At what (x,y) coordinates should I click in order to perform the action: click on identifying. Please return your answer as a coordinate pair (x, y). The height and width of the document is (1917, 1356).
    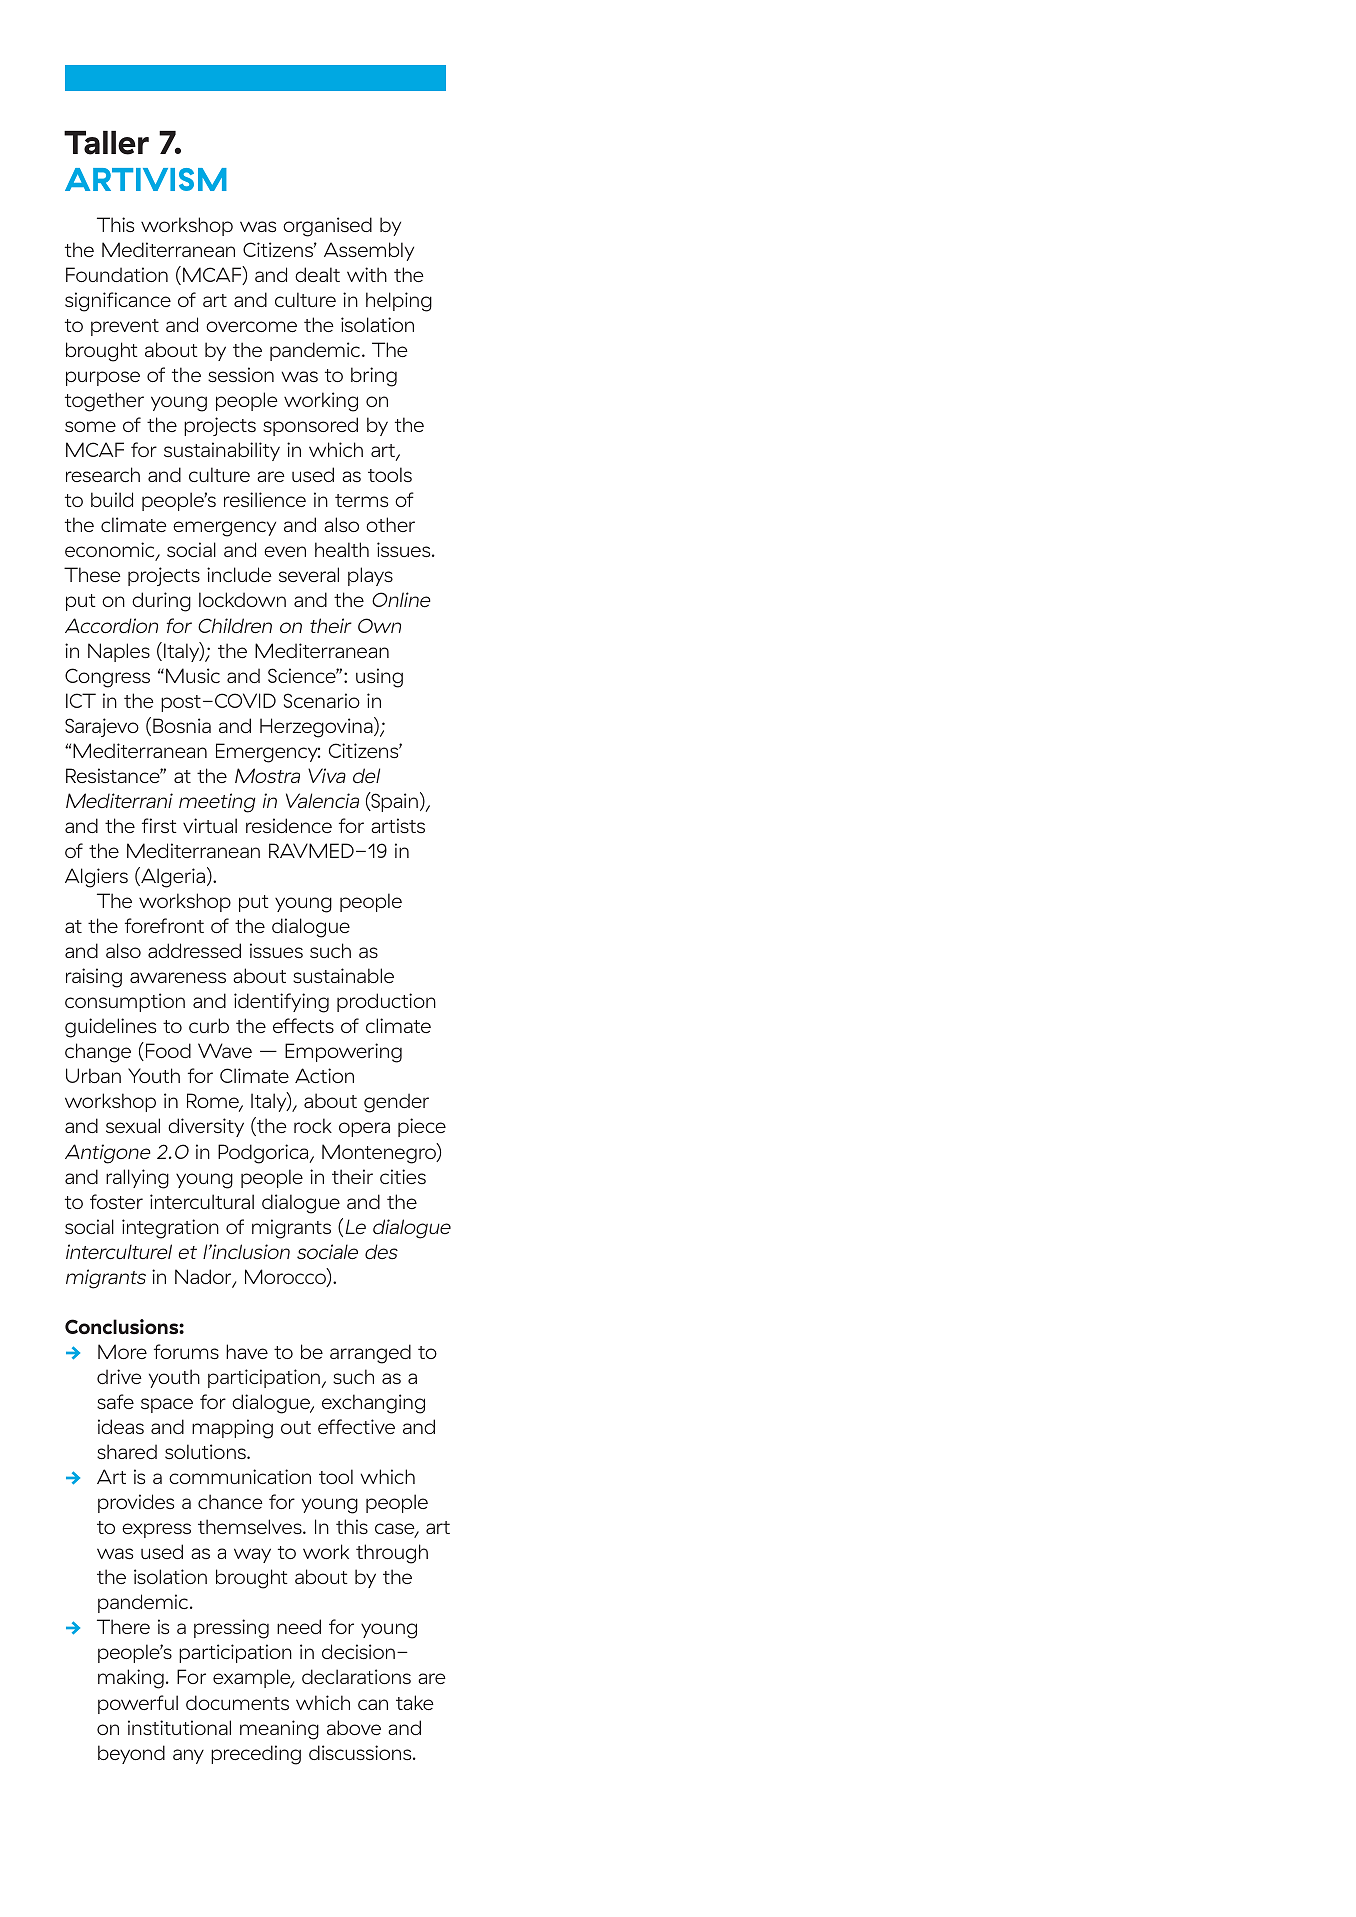
    Looking at the image, I should click on (281, 1003).
